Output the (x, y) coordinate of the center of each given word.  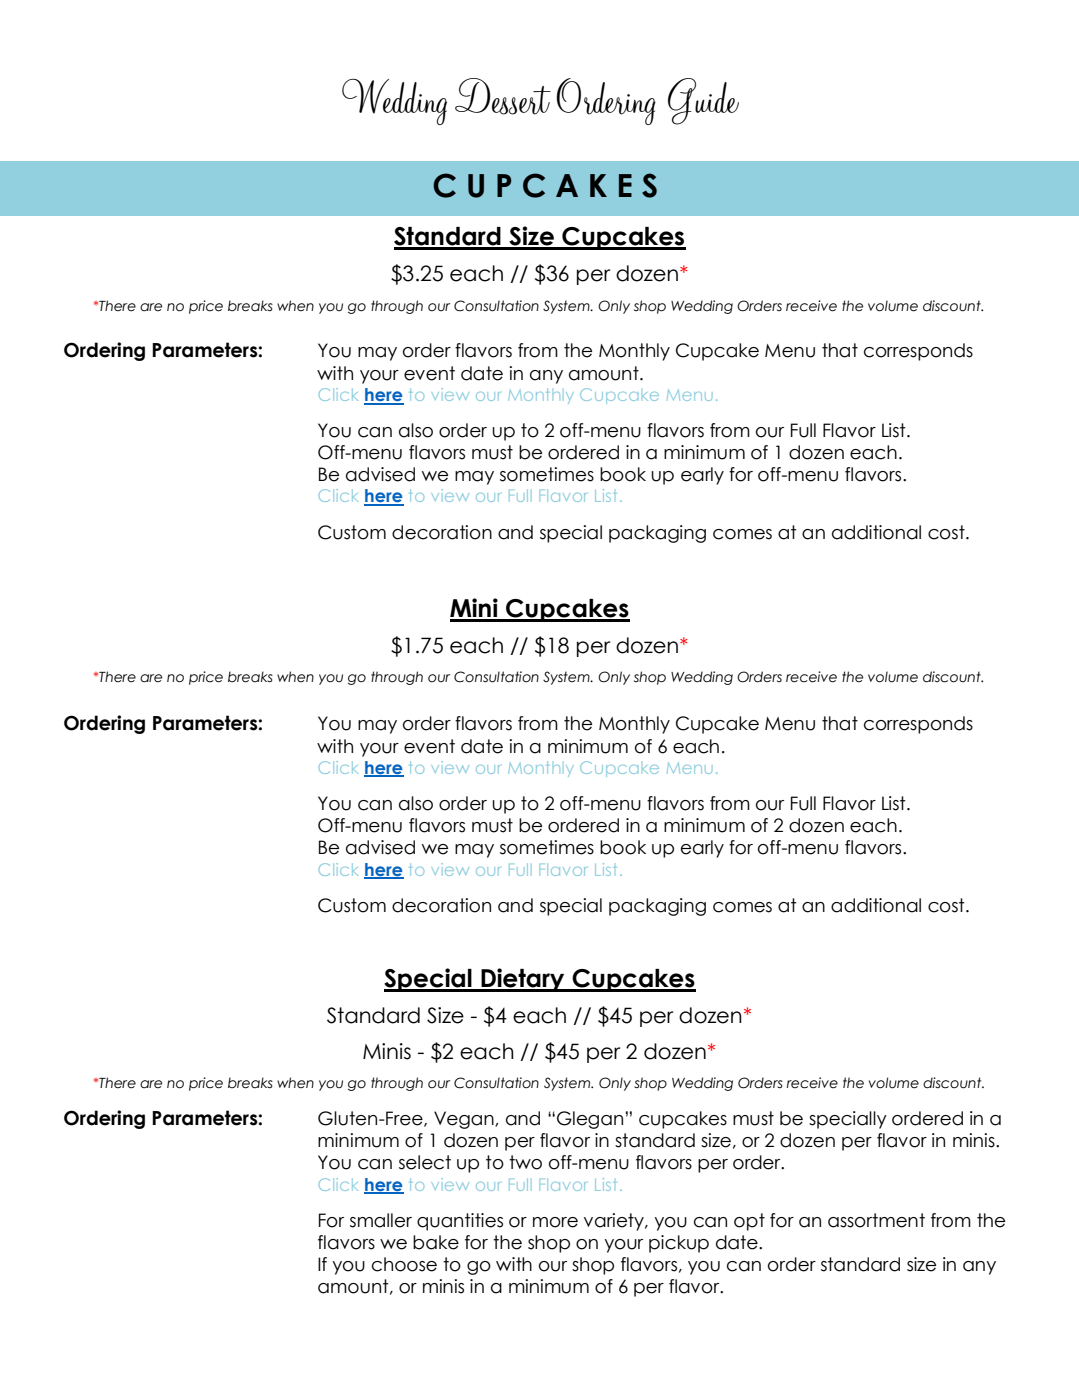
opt (749, 1222)
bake (436, 1242)
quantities (460, 1222)
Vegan (465, 1120)
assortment (876, 1220)
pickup (679, 1244)
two (525, 1162)
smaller (381, 1220)
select (425, 1162)
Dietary (523, 980)
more (555, 1222)
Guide (703, 101)
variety (615, 1222)
